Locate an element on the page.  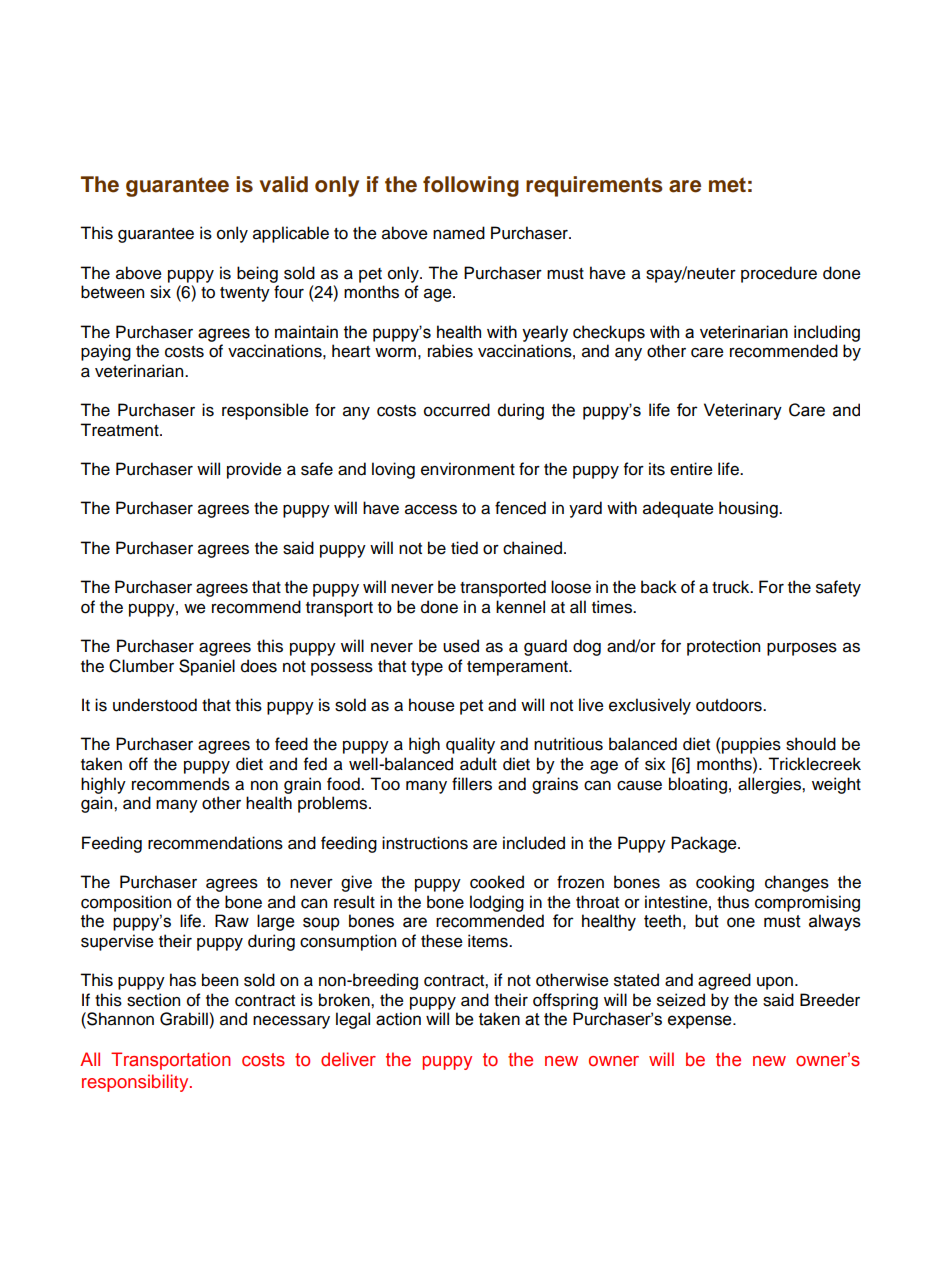
allergies is located at coordinates (770, 785).
